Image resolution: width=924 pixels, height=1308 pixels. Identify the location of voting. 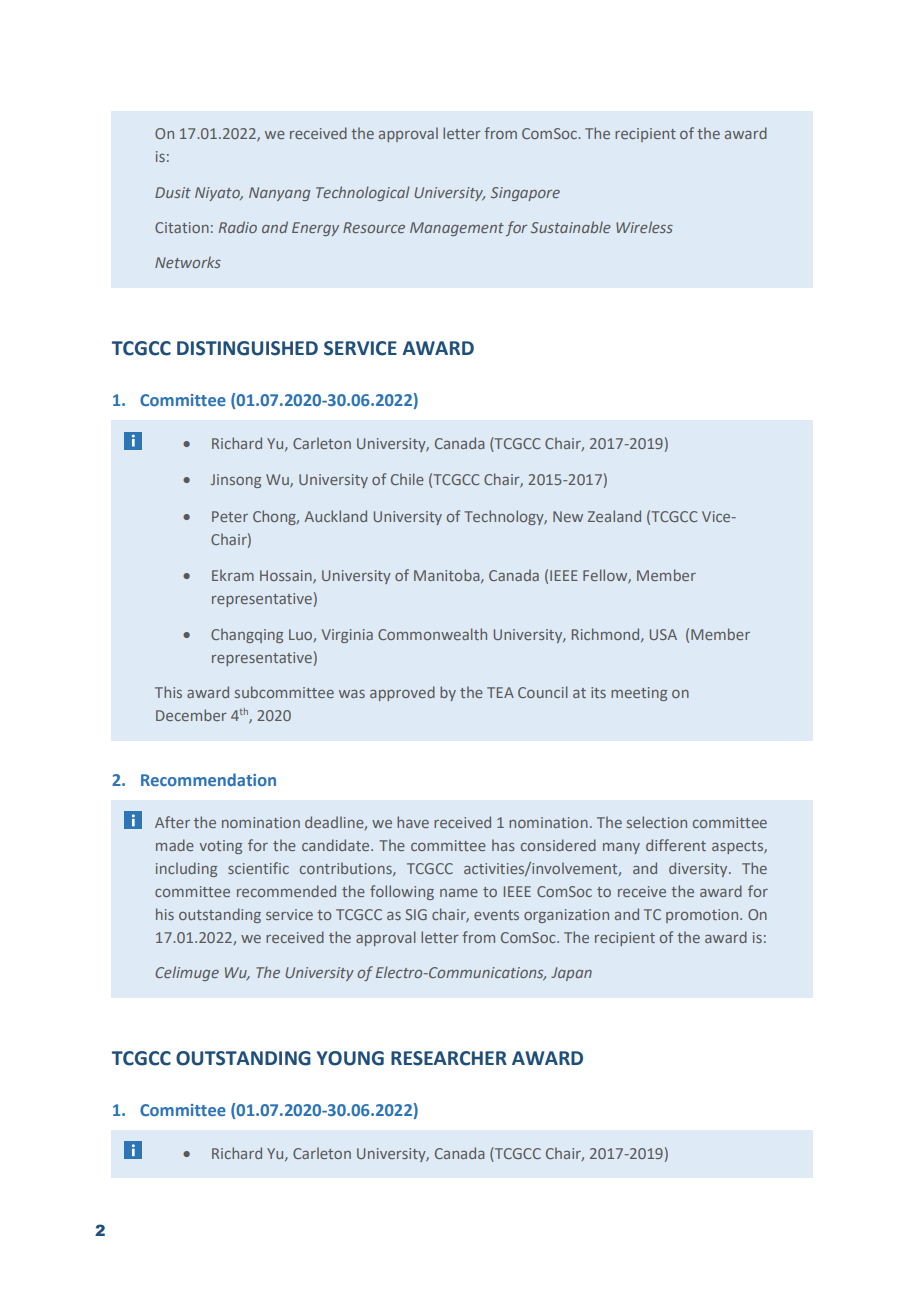
(220, 847).
